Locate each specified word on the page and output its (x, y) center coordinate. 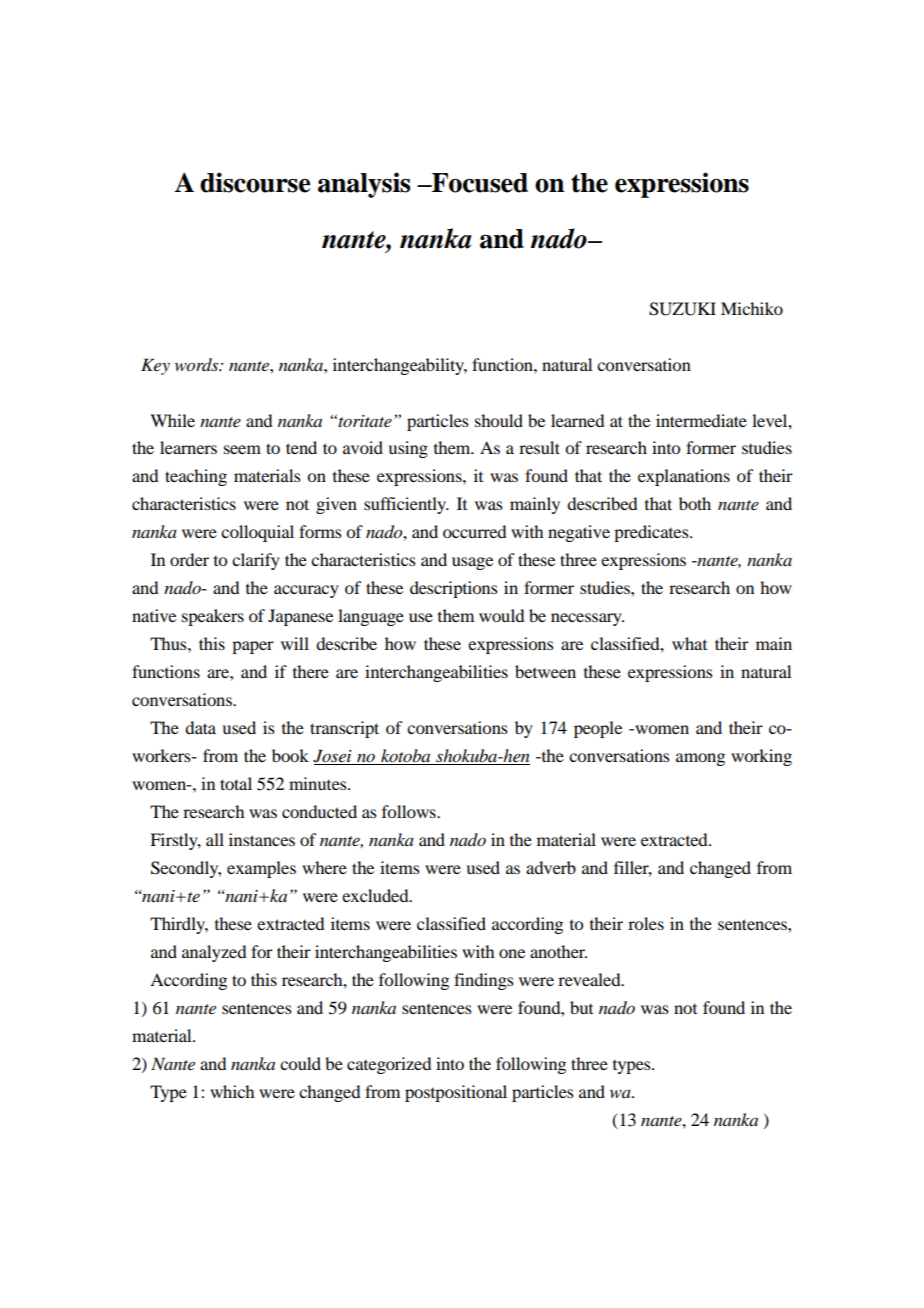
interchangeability (400, 366)
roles (646, 923)
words (198, 365)
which (232, 1091)
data (200, 727)
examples (261, 869)
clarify (256, 561)
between (545, 671)
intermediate (701, 420)
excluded (376, 895)
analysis (364, 185)
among (700, 759)
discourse (255, 182)
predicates (652, 533)
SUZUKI (682, 309)
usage (472, 563)
